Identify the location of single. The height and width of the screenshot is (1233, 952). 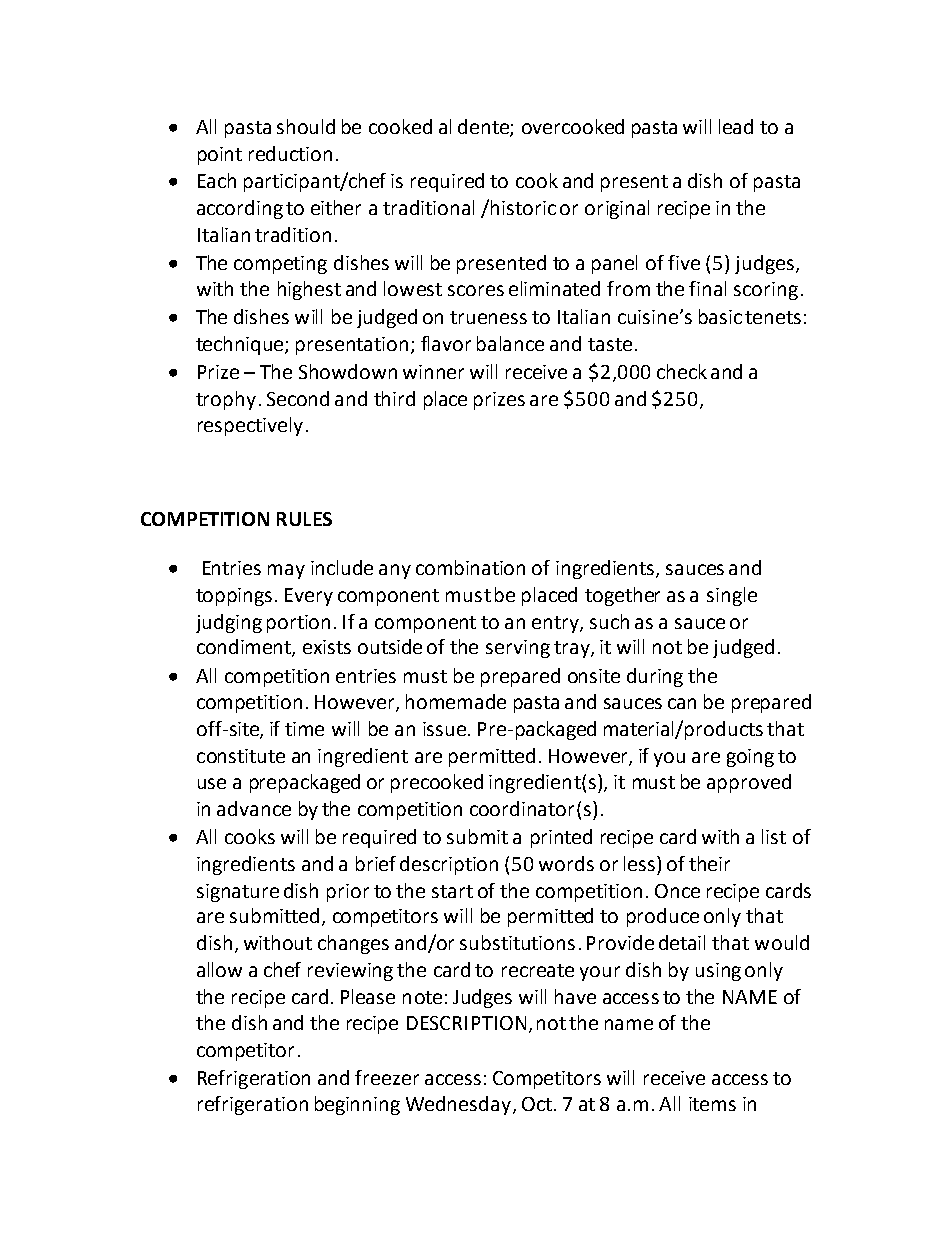
(732, 596).
